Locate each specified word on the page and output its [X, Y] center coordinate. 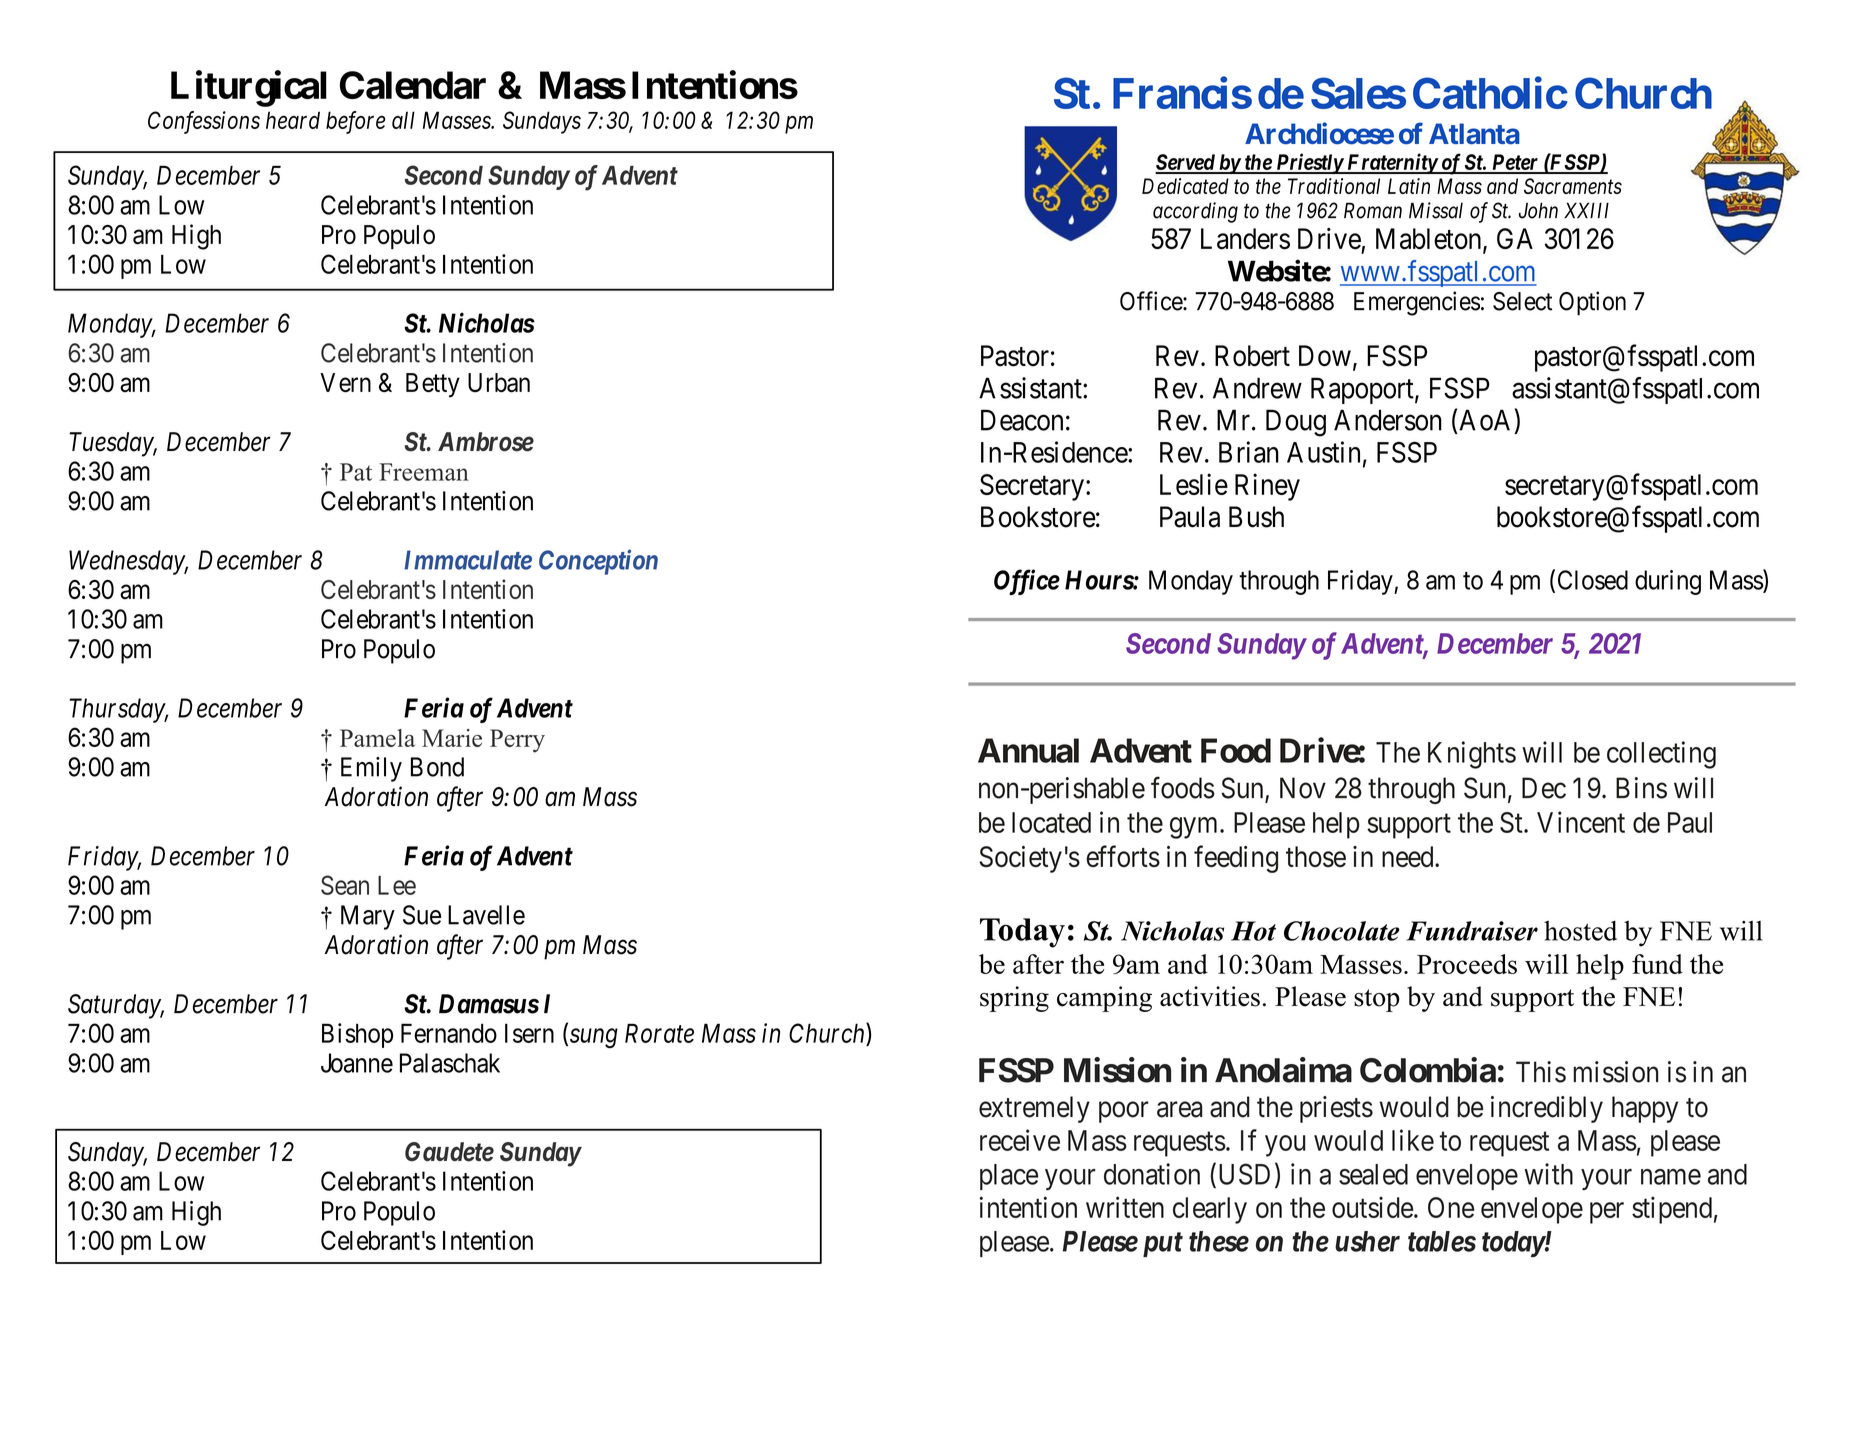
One [1451, 1207]
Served [1186, 163]
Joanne [357, 1063]
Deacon [1022, 420]
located [1051, 822]
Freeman [424, 472]
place [1009, 1177]
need [1409, 857]
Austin [1323, 452]
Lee [397, 885]
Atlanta [1474, 134]
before [355, 122]
